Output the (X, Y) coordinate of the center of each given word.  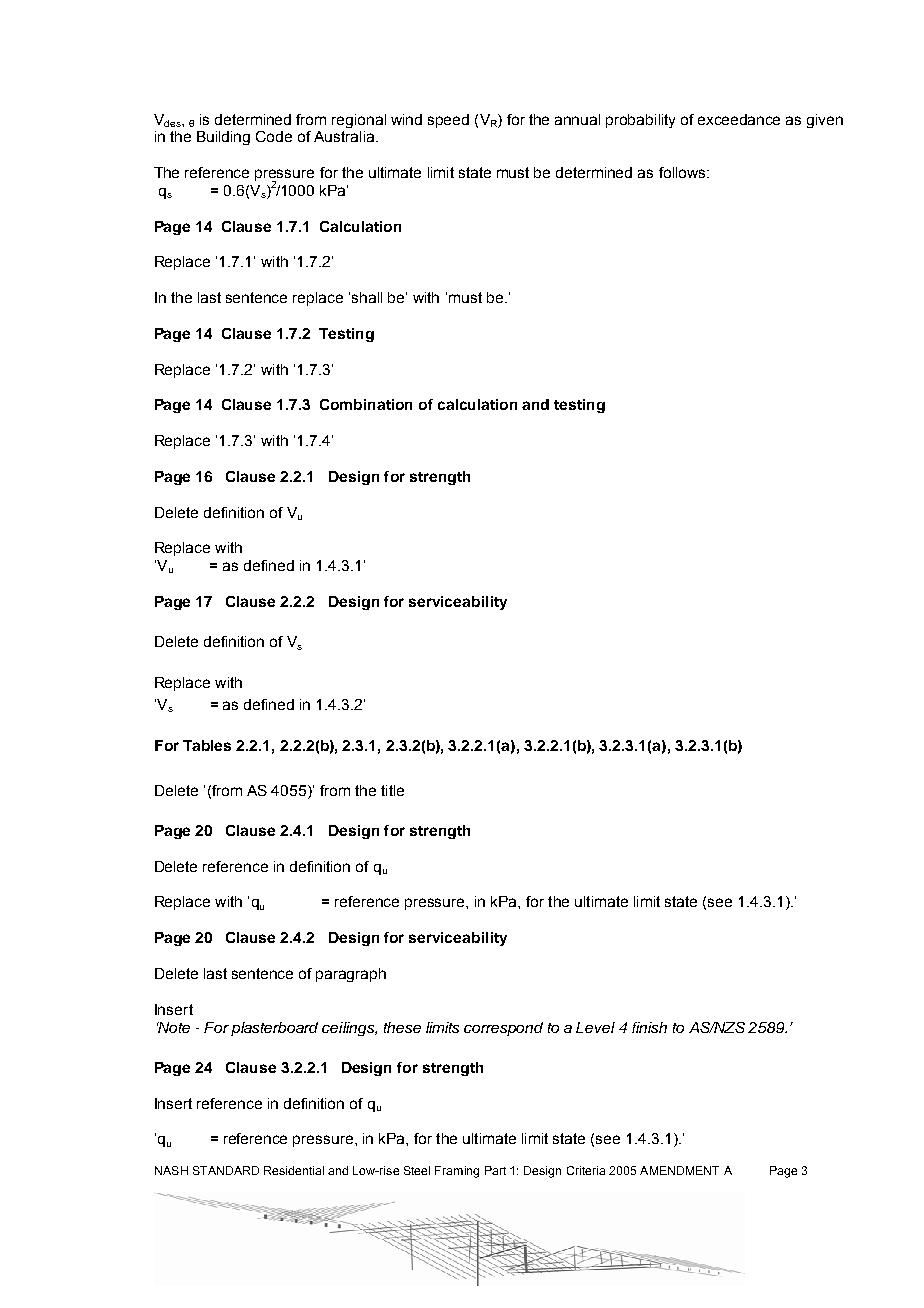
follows (683, 172)
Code (274, 136)
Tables (207, 745)
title (392, 790)
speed (448, 121)
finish (649, 1027)
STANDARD (226, 1170)
